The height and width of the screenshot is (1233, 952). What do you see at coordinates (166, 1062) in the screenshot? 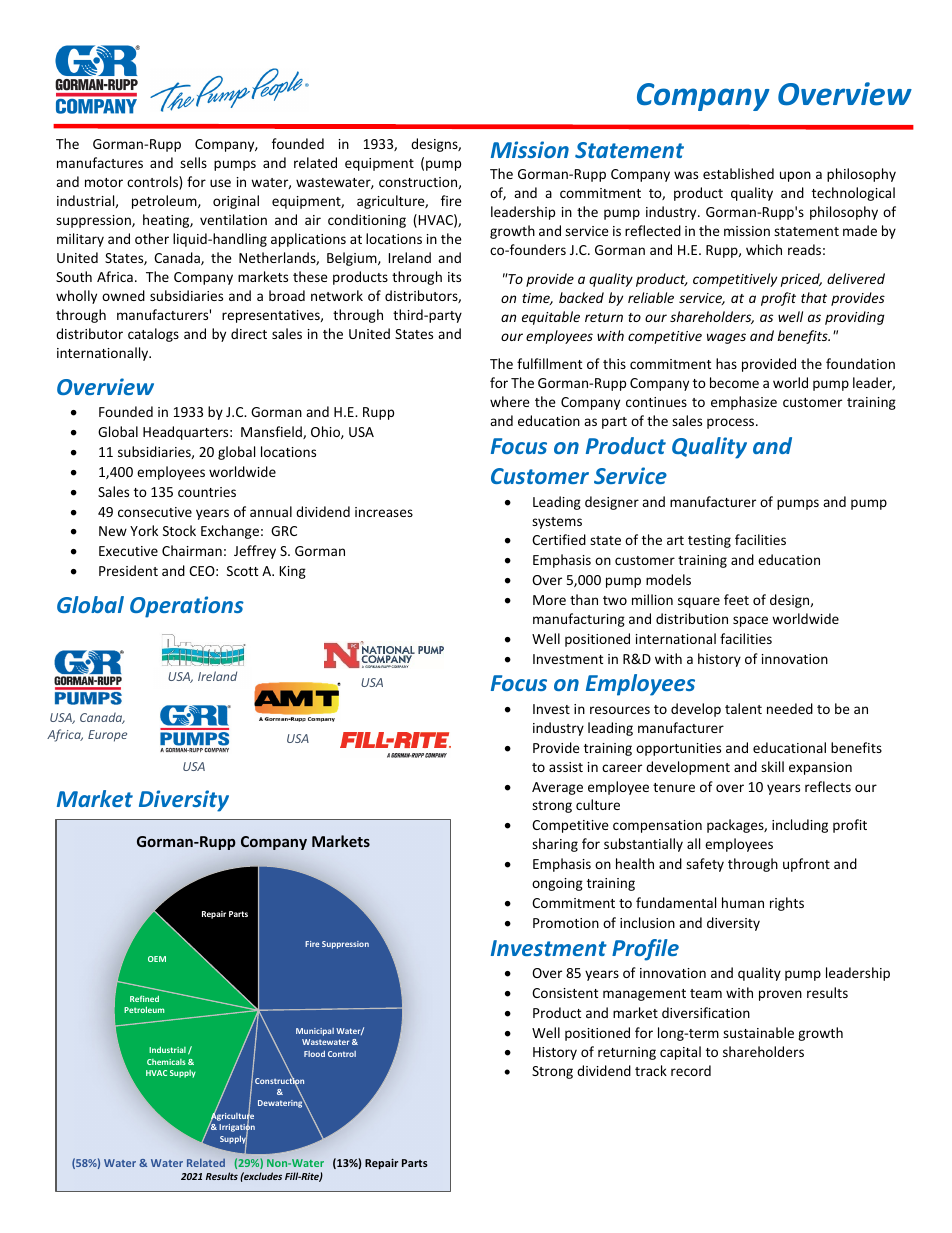
I see `Chemicals` at bounding box center [166, 1062].
